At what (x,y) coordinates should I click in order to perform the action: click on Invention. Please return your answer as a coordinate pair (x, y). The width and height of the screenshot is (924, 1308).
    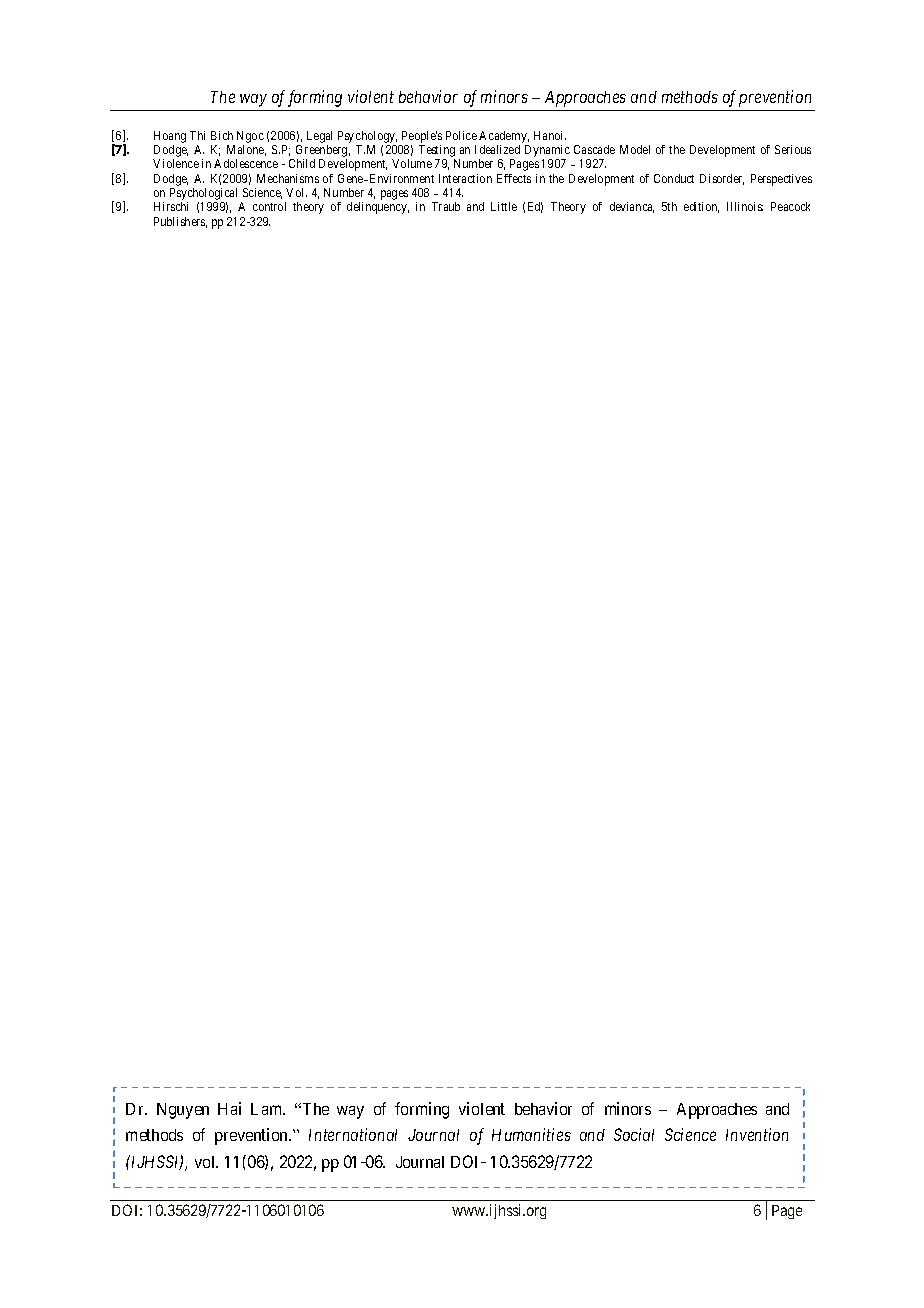
    Looking at the image, I should click on (757, 1134).
